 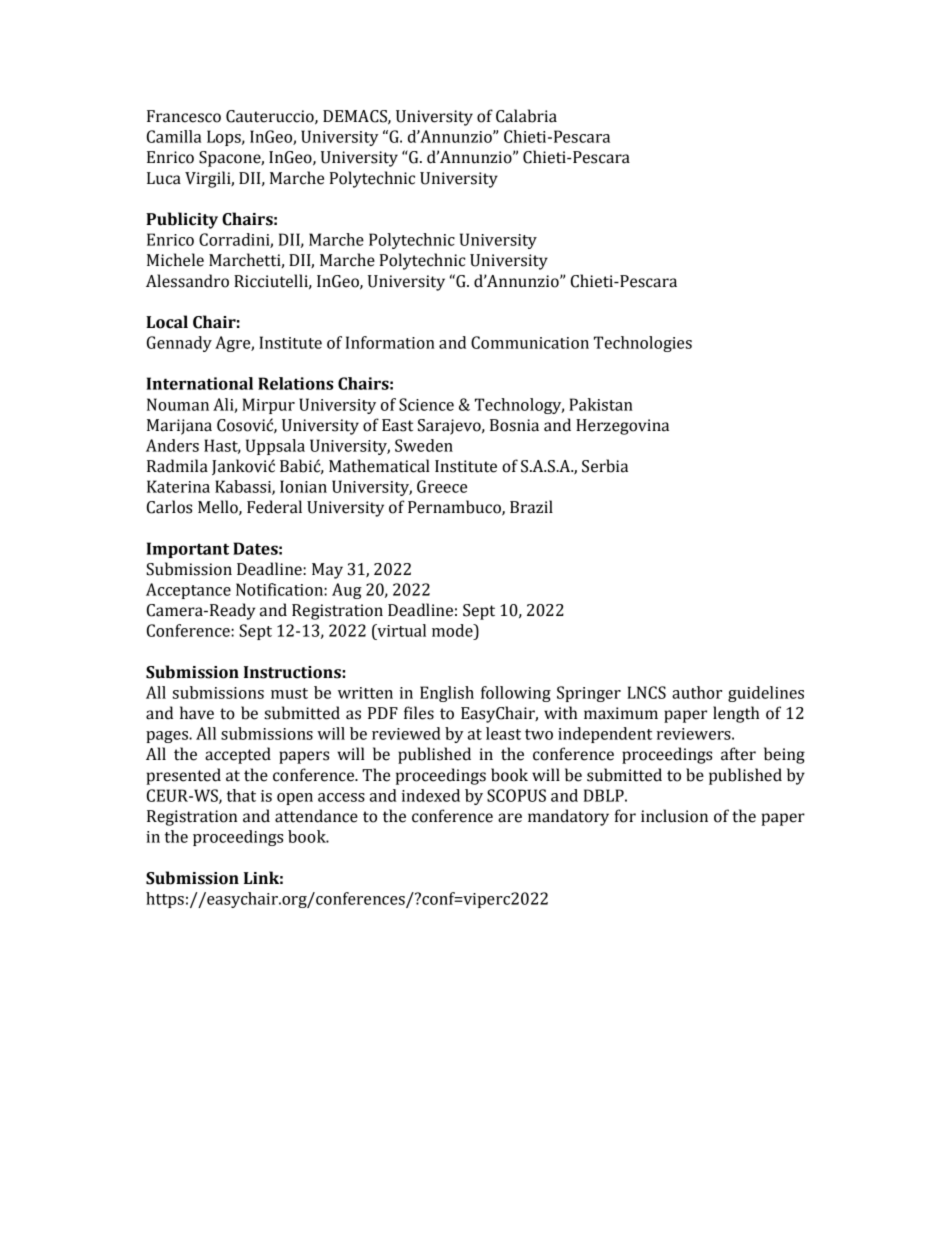 What do you see at coordinates (453, 630) in the screenshot?
I see `mode` at bounding box center [453, 630].
